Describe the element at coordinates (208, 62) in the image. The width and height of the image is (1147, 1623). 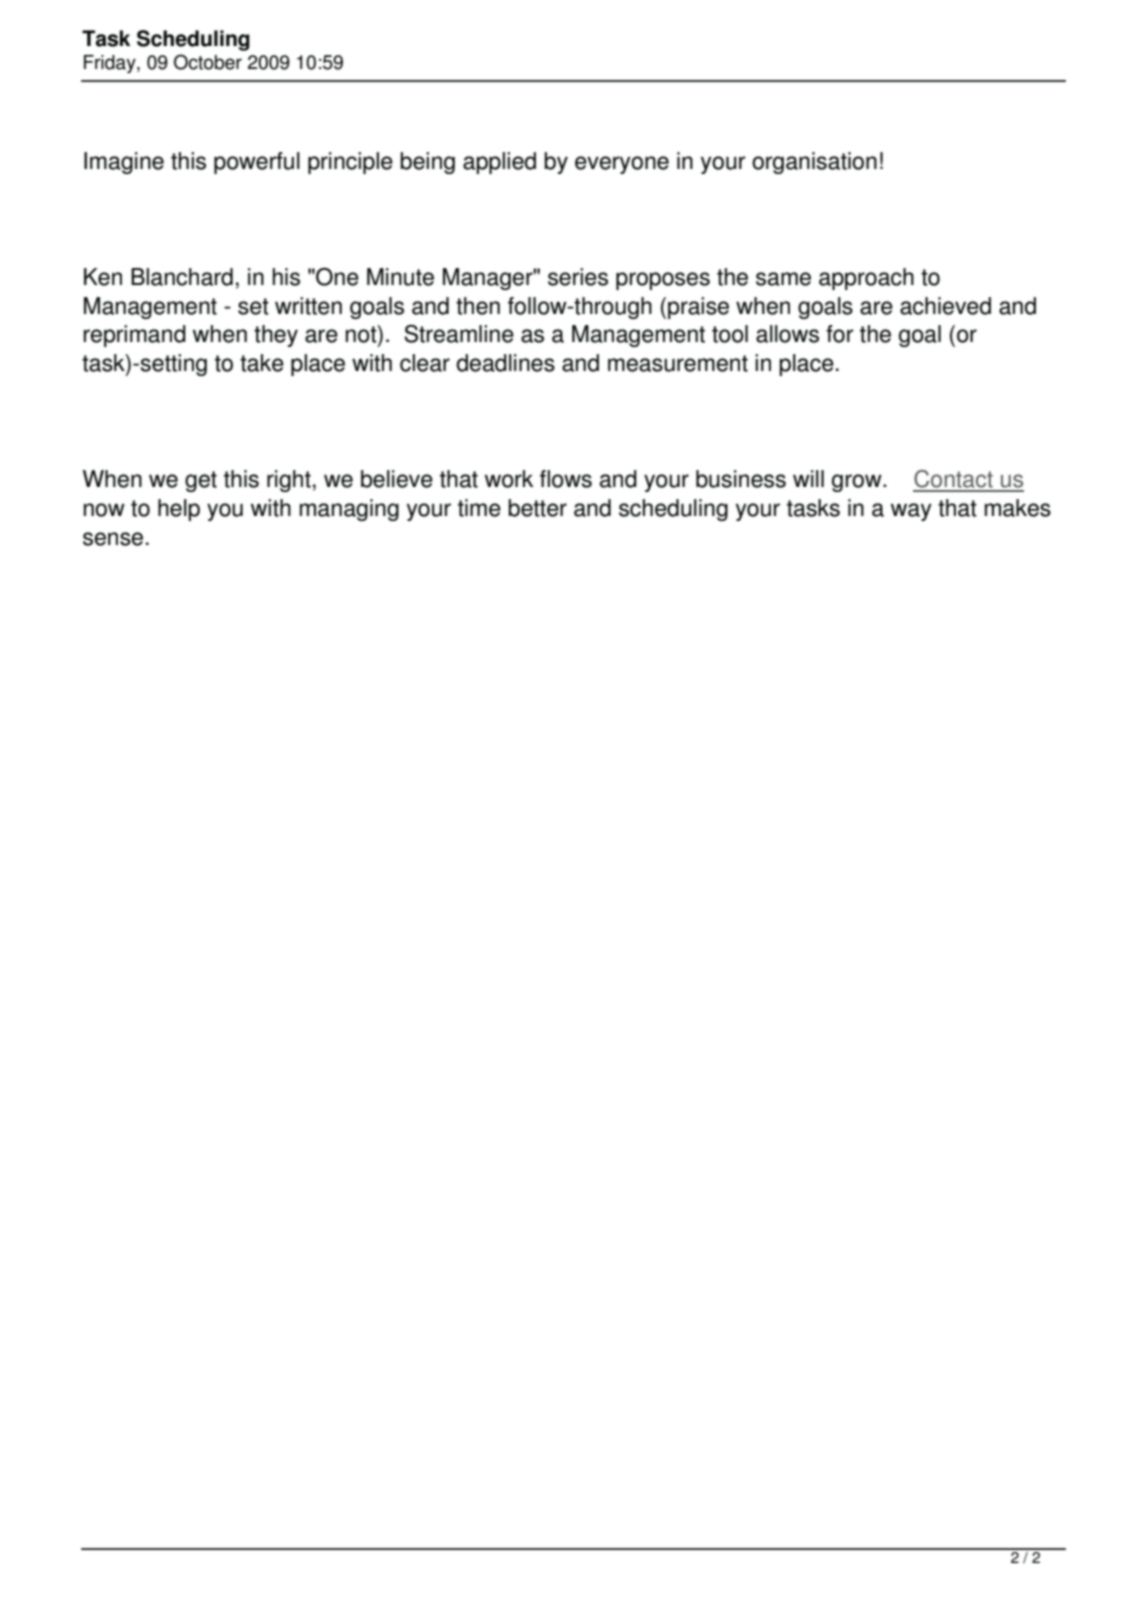
I see `October` at that location.
